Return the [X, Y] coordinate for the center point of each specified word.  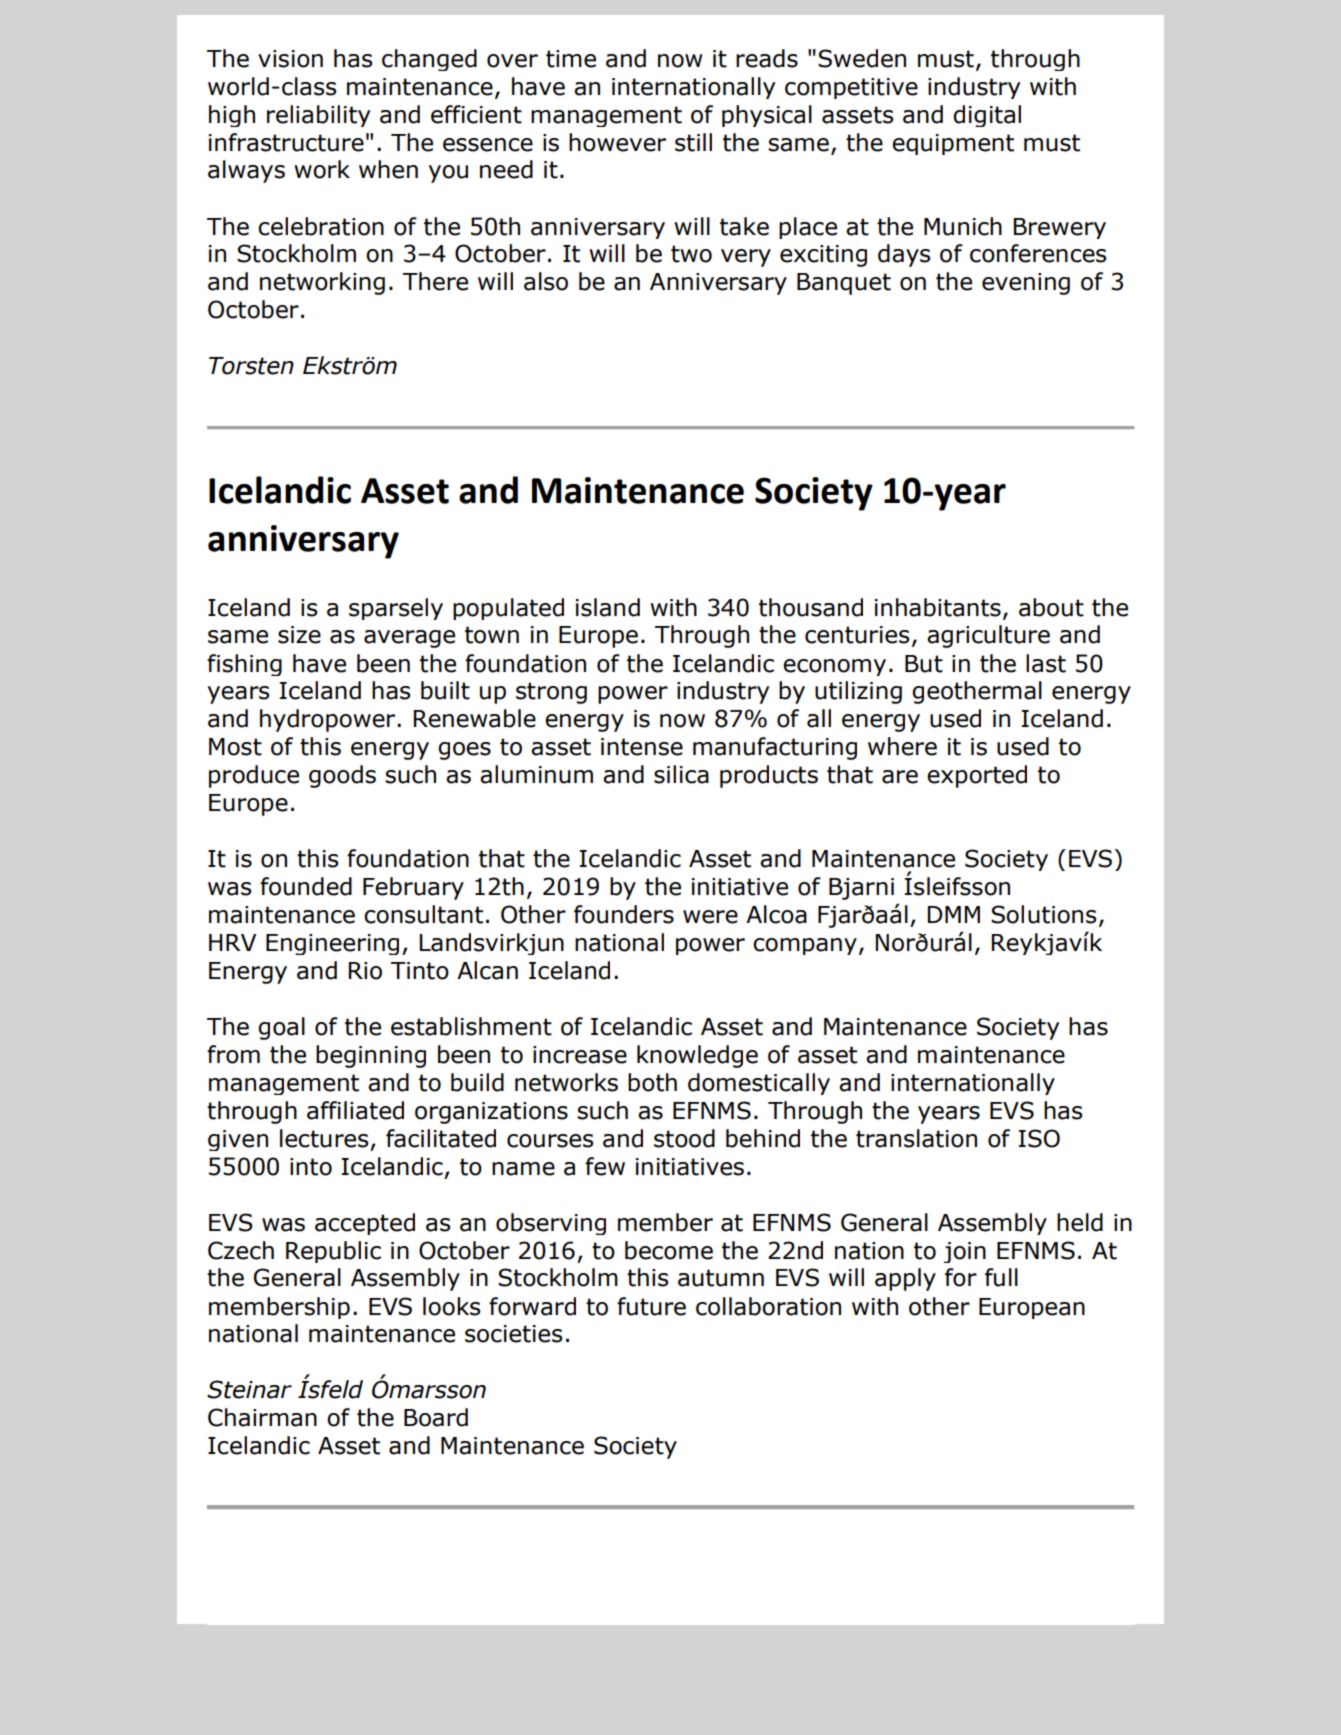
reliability [318, 116]
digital [987, 116]
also [546, 281]
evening [1026, 284]
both [652, 1082]
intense [642, 747]
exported [977, 776]
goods [342, 776]
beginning [371, 1056]
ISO [1039, 1138]
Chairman [262, 1417]
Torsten [251, 366]
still [693, 142]
